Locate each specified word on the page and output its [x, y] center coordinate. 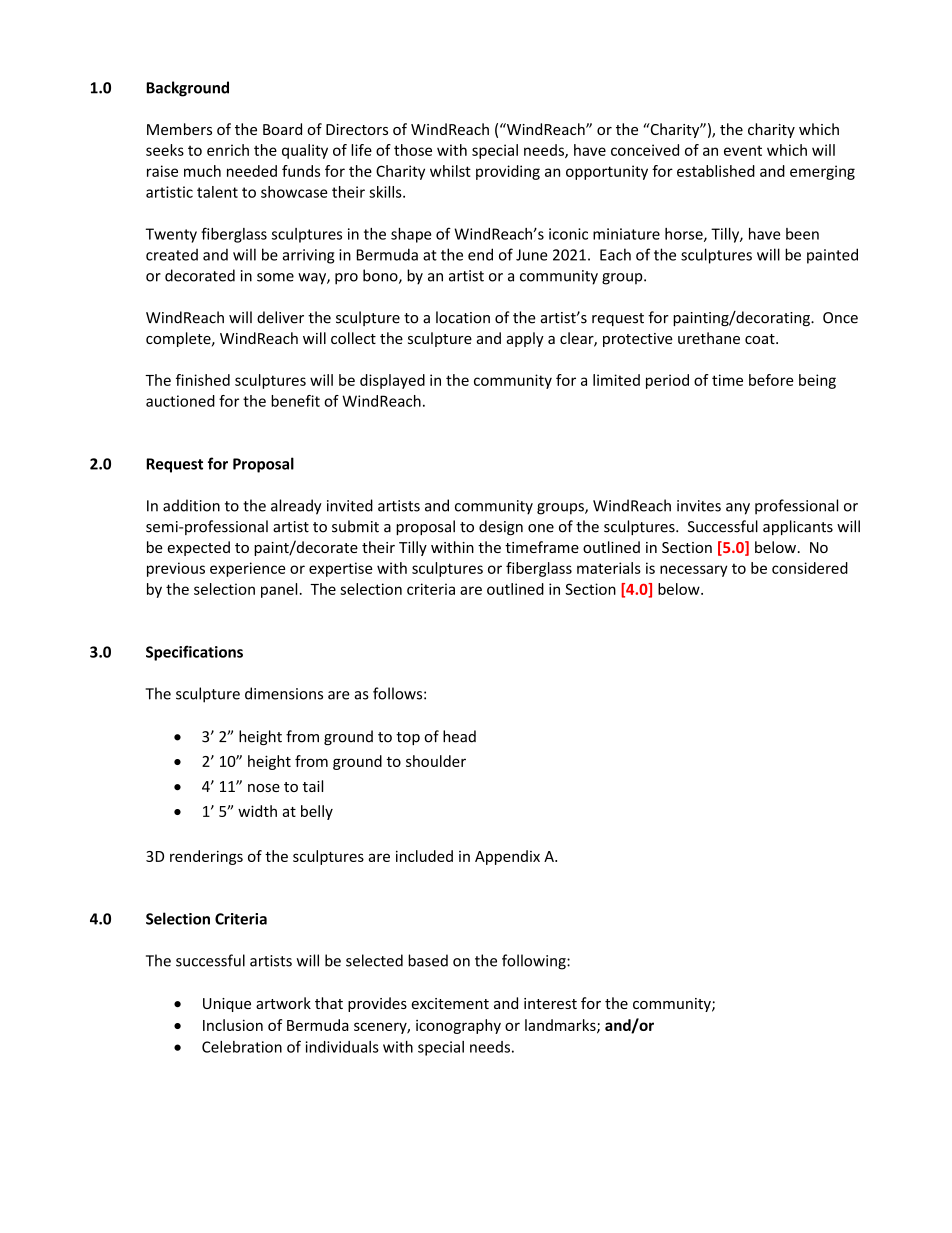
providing [508, 172]
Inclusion [233, 1025]
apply [525, 339]
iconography [458, 1026]
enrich [228, 150]
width [257, 811]
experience [247, 569]
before [771, 380]
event [743, 150]
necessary [694, 571]
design [501, 527]
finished [203, 380]
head [459, 736]
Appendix [507, 857]
